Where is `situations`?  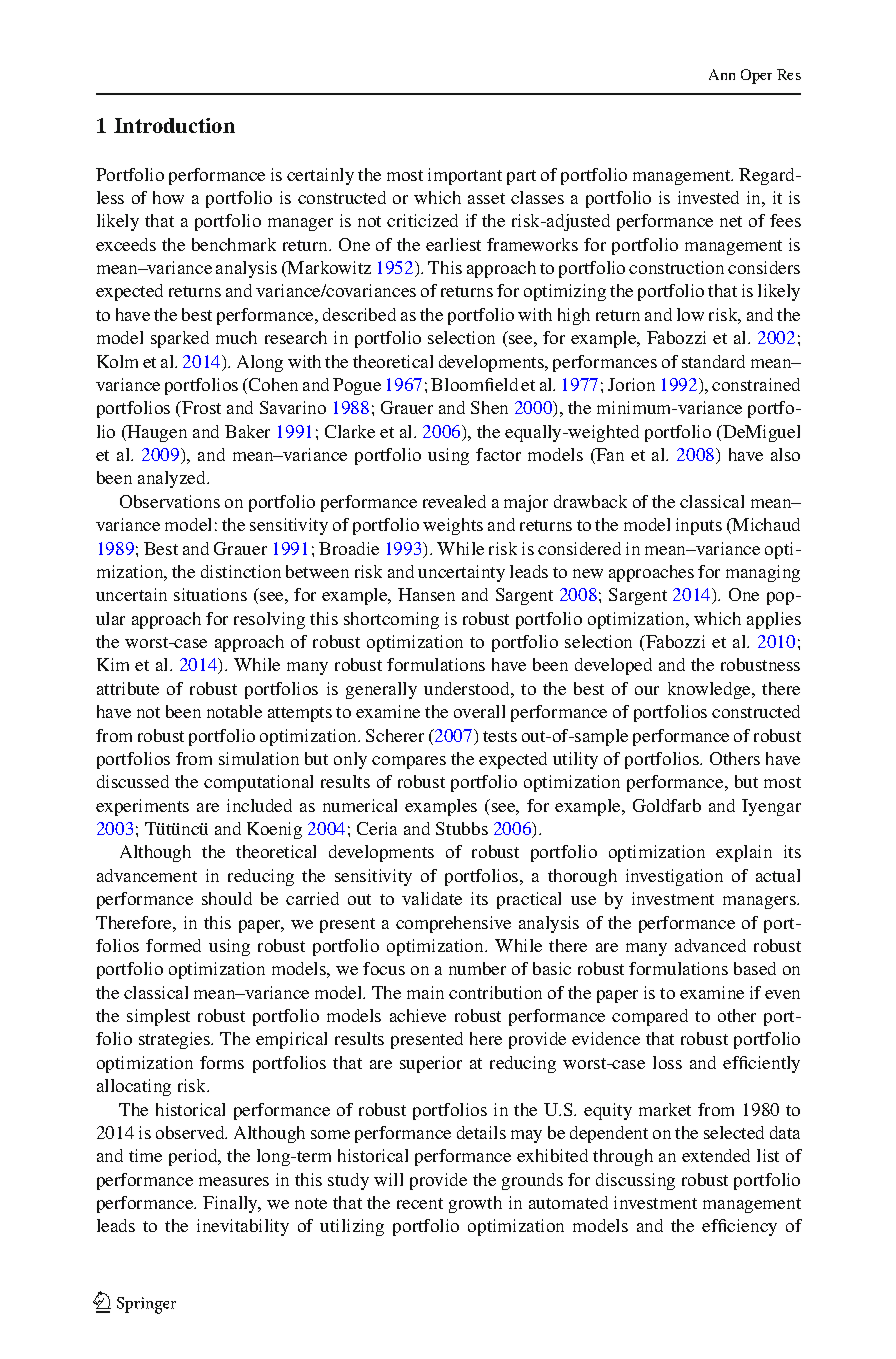 situations is located at coordinates (210, 594).
